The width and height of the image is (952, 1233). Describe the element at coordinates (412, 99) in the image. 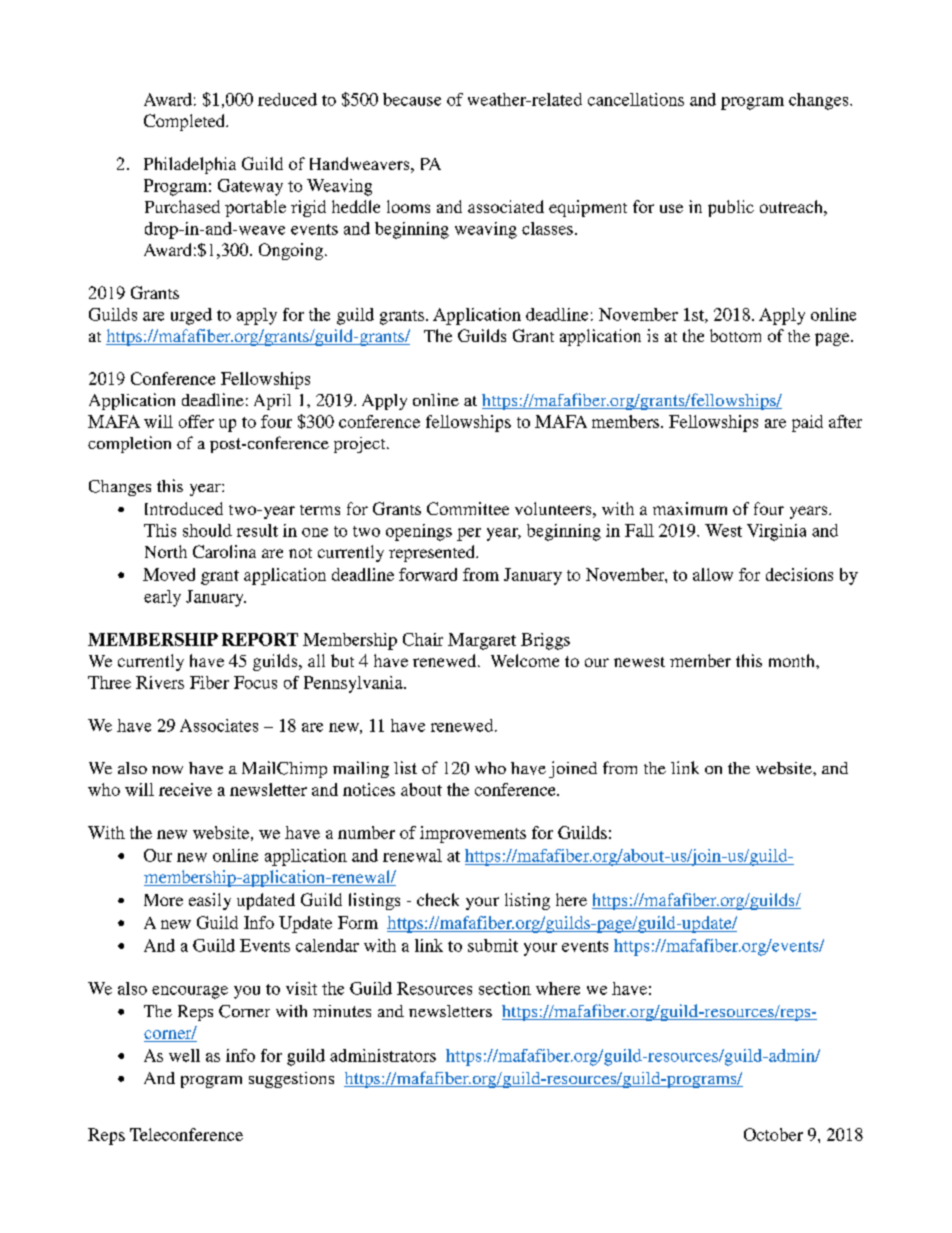

I see `because` at that location.
